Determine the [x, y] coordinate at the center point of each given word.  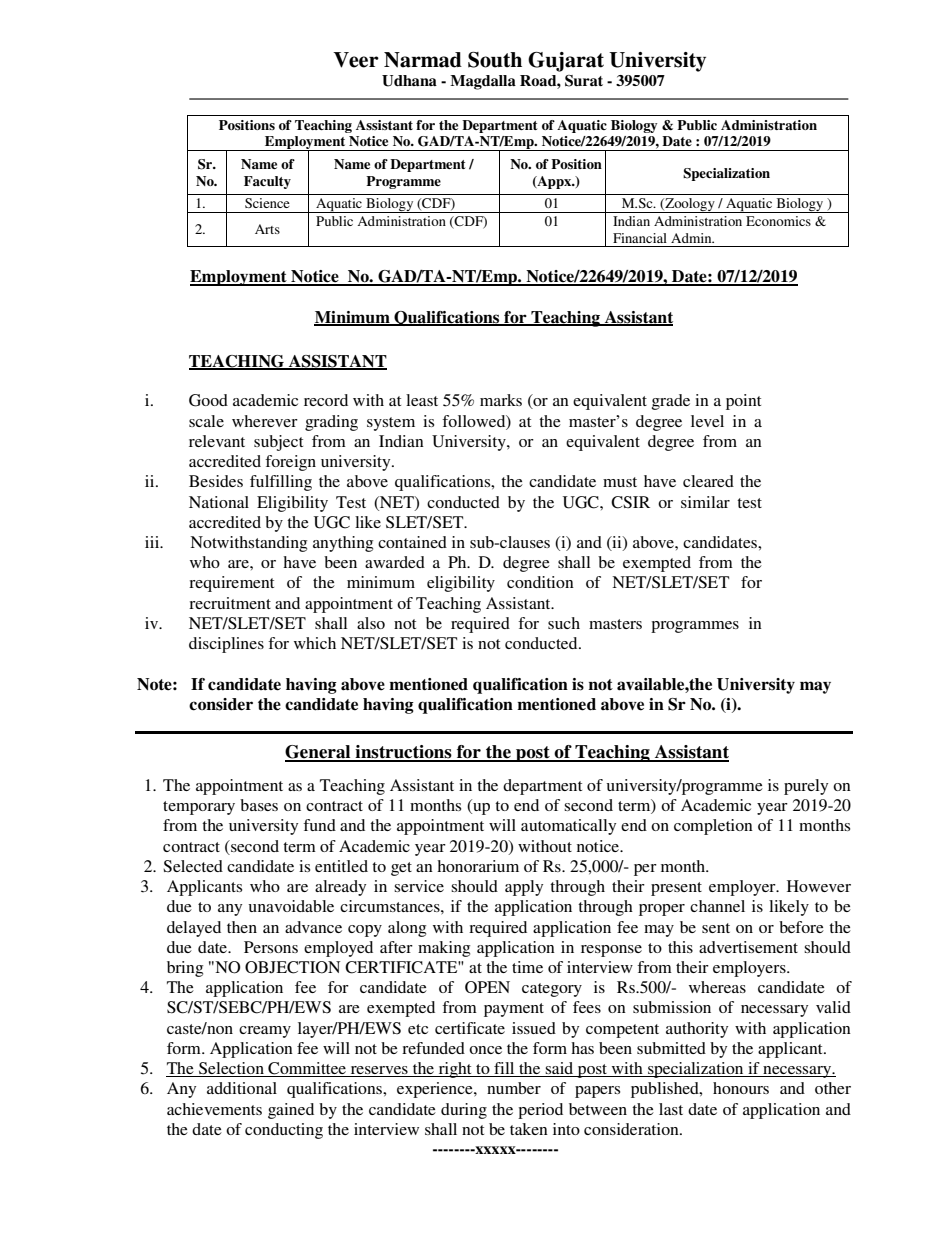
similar [705, 502]
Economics [778, 221]
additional [242, 1088]
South [495, 60]
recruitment [230, 603]
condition [540, 582]
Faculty [267, 182]
